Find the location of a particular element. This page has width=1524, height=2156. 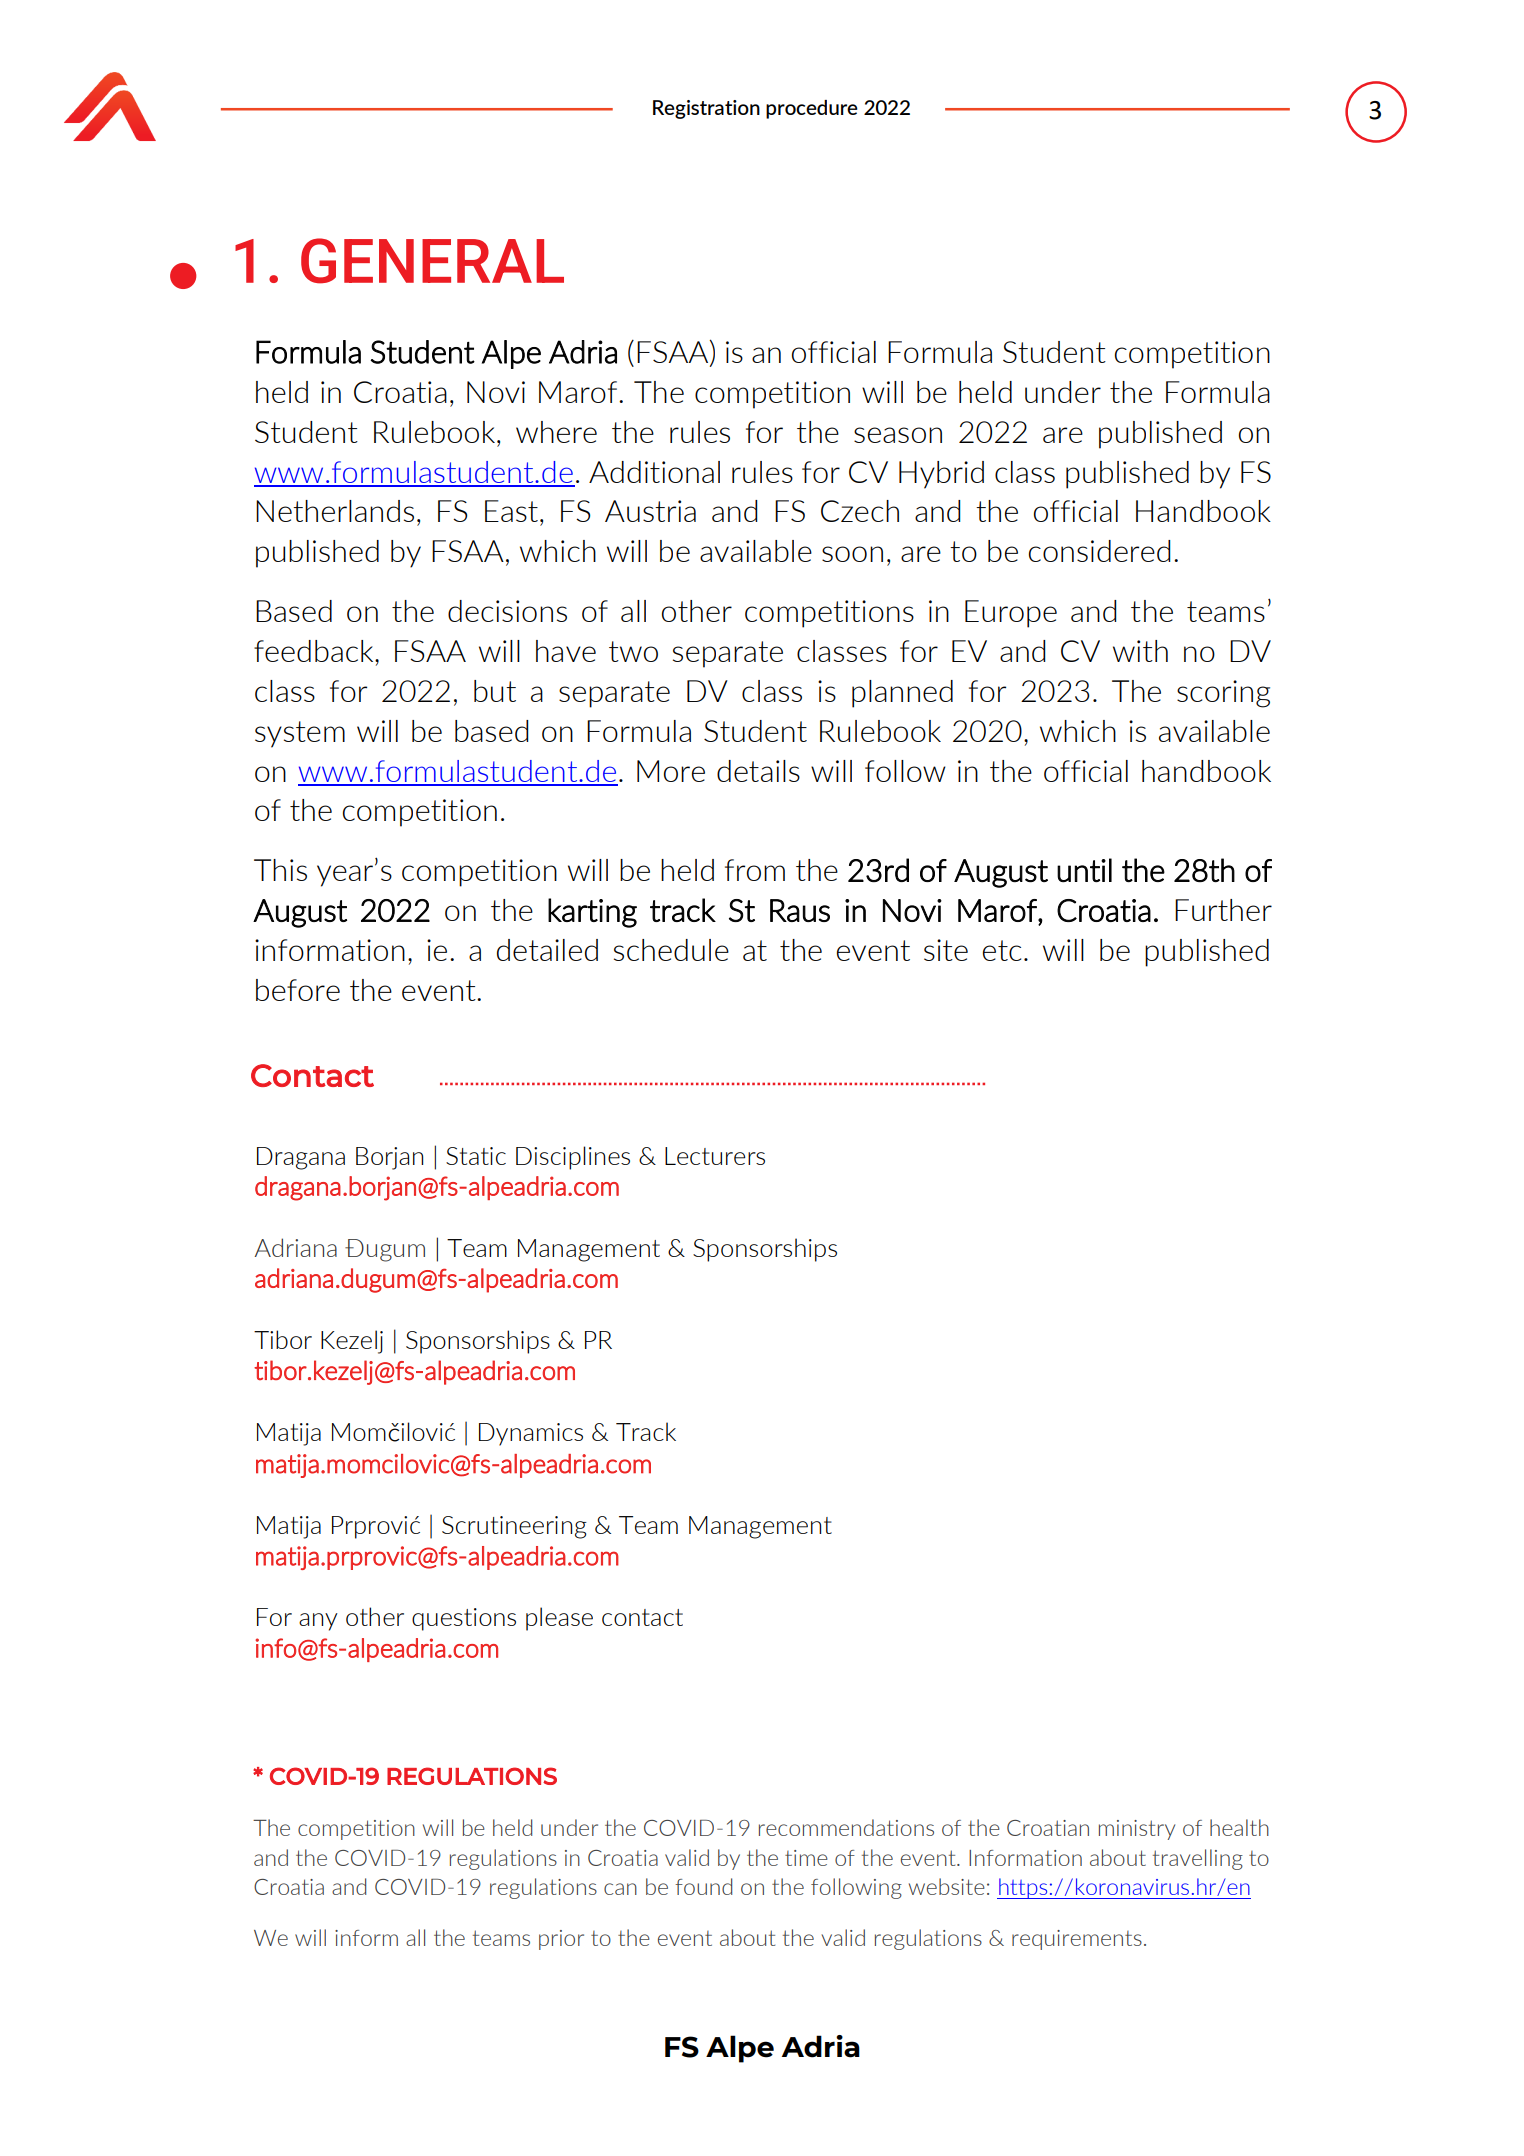

GENERAL is located at coordinates (432, 261).
